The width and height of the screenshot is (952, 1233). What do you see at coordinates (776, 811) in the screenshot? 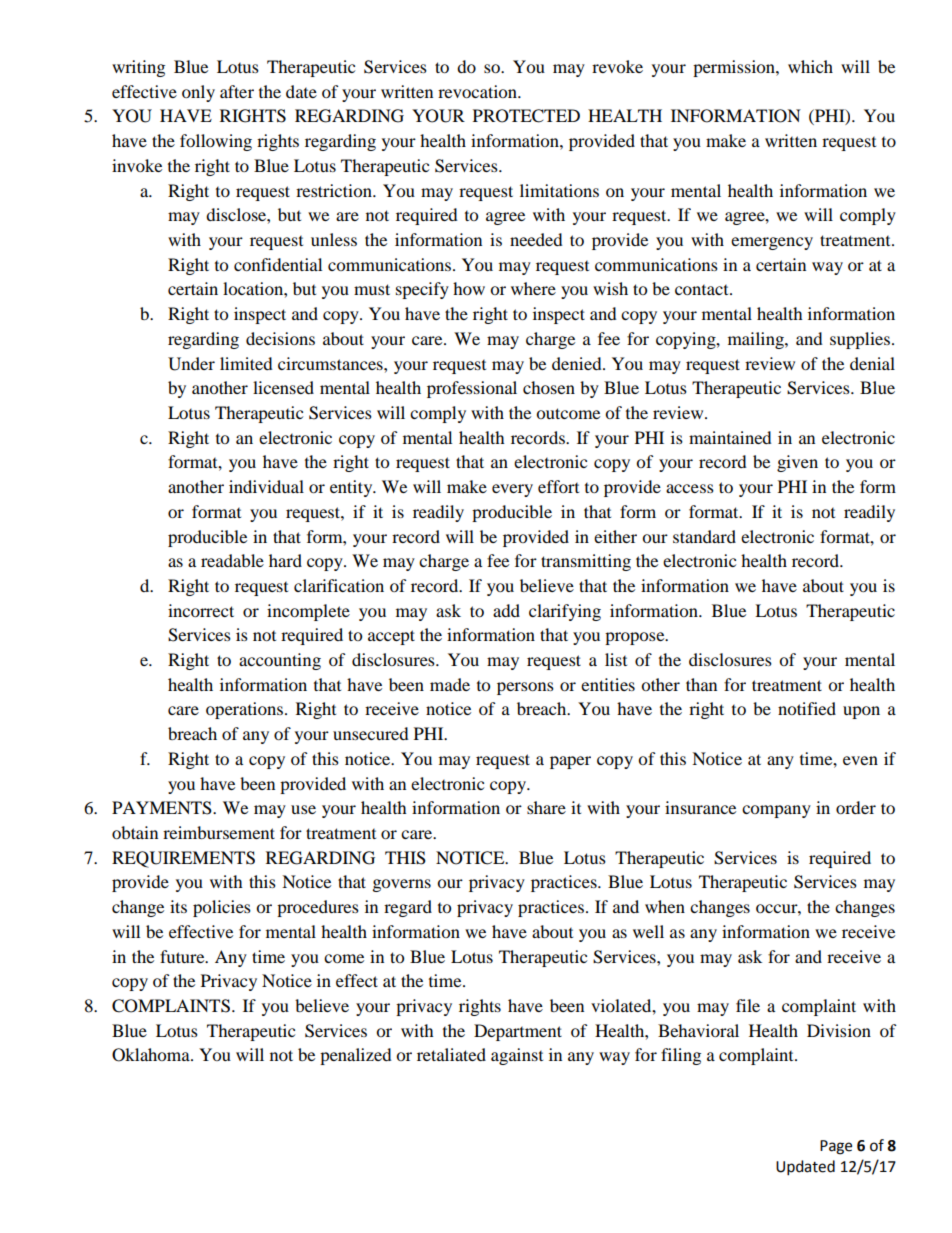
I see `company` at bounding box center [776, 811].
